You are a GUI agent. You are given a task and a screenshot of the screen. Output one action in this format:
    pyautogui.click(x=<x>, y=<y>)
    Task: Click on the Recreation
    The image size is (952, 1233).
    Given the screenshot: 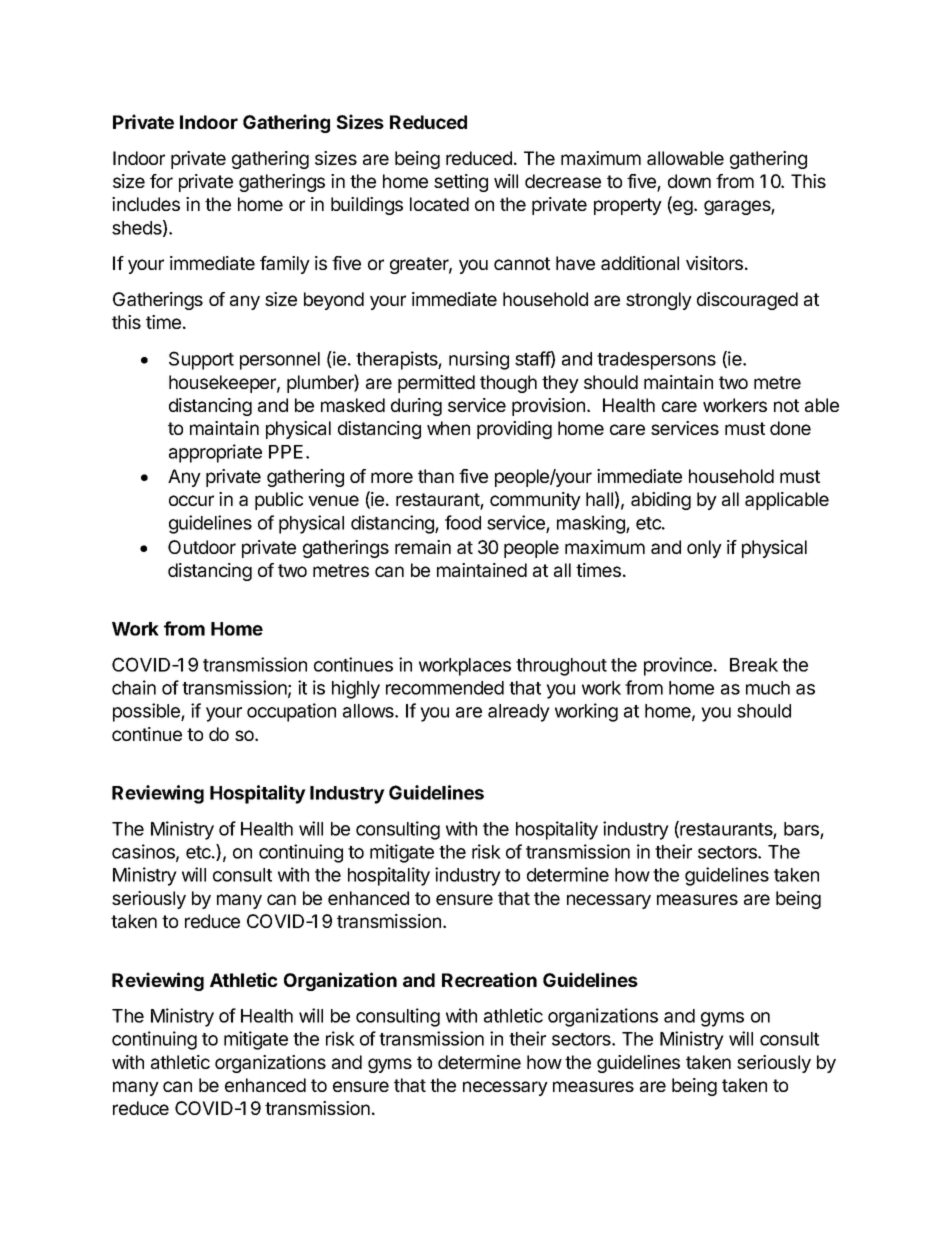 What is the action you would take?
    pyautogui.click(x=489, y=979)
